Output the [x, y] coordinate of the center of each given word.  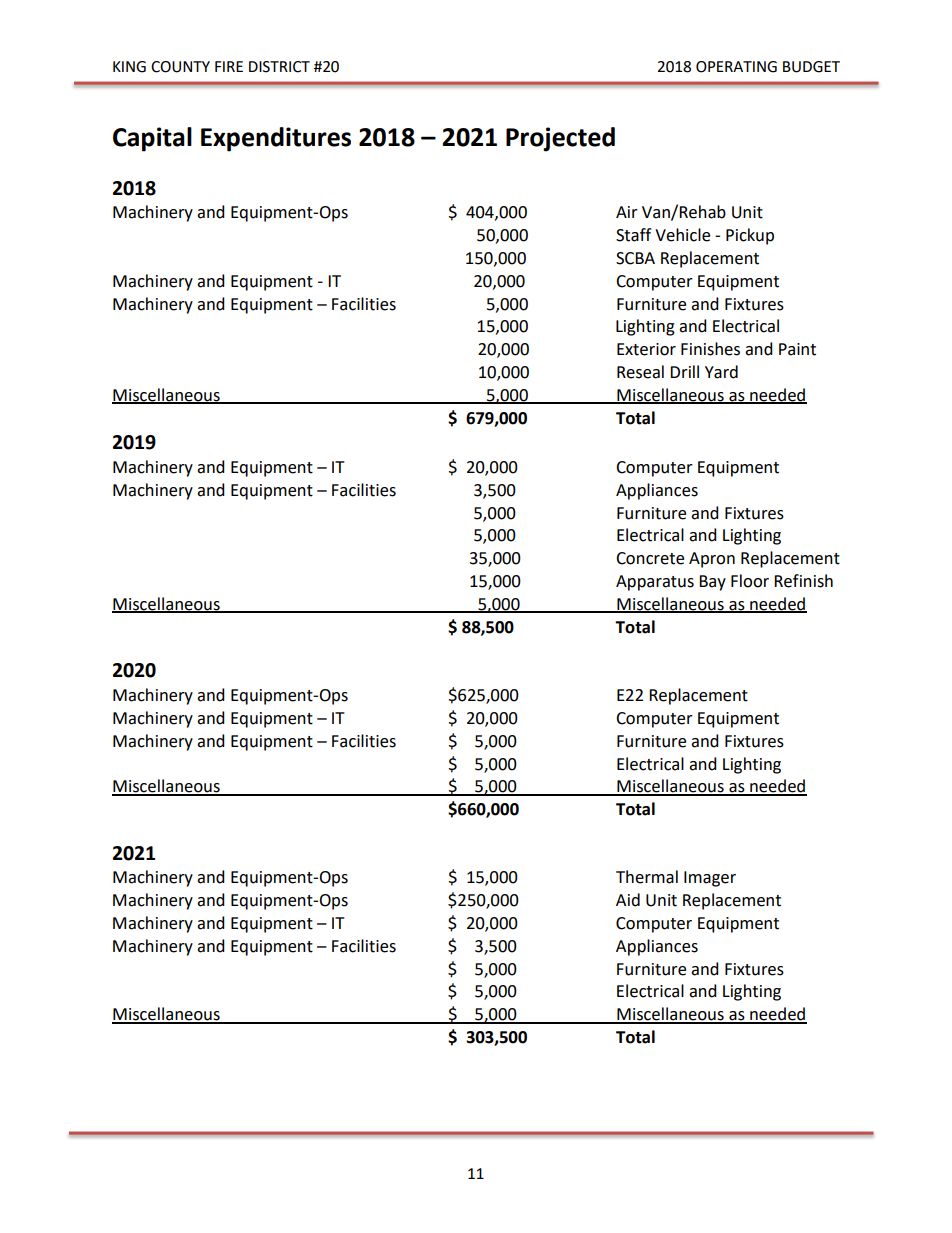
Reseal [640, 372]
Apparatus [655, 583]
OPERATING [736, 67]
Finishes [710, 349]
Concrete [650, 558]
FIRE [229, 66]
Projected [560, 139]
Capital [152, 139]
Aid [628, 900]
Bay [712, 583]
